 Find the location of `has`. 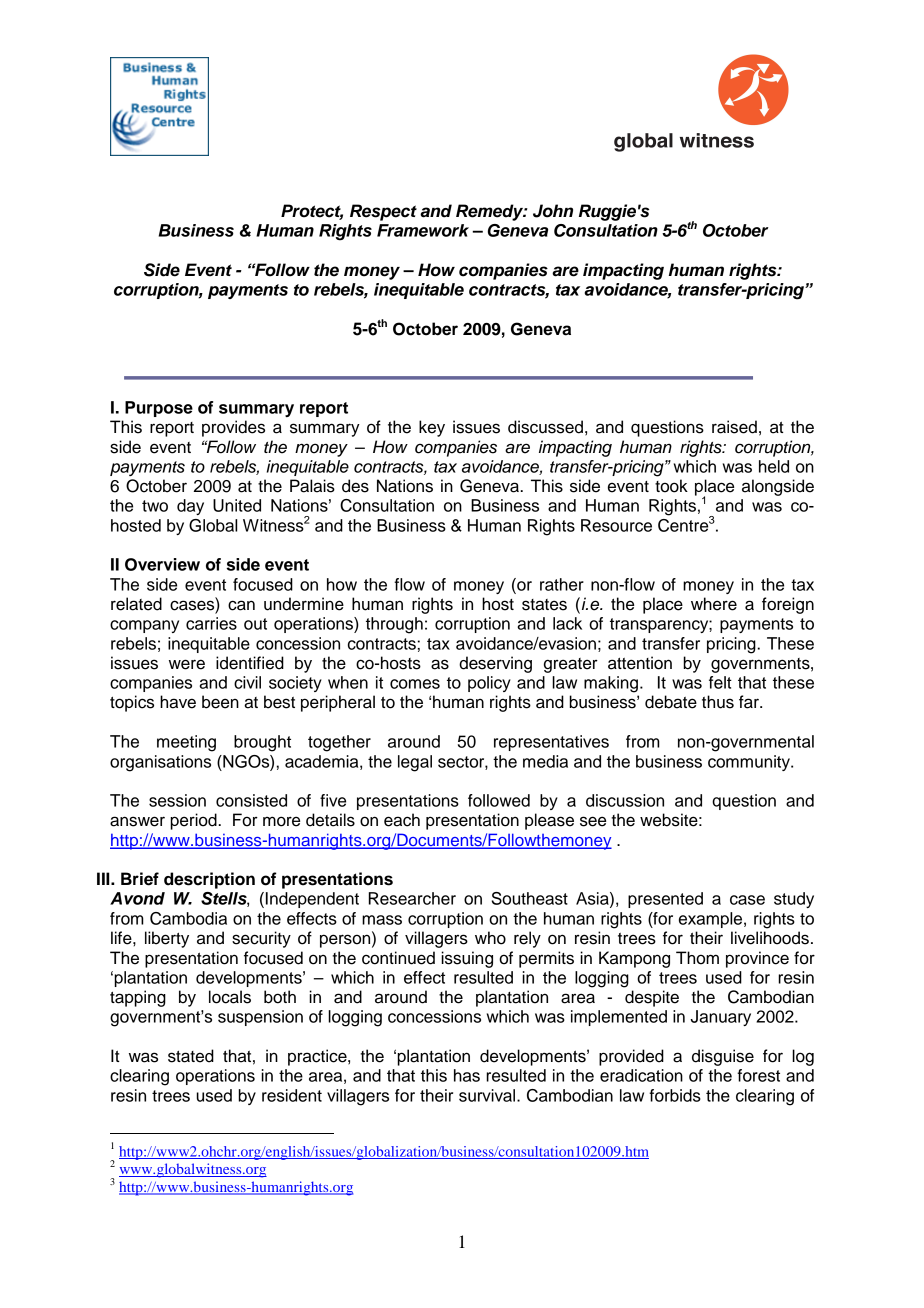

has is located at coordinates (467, 1075).
